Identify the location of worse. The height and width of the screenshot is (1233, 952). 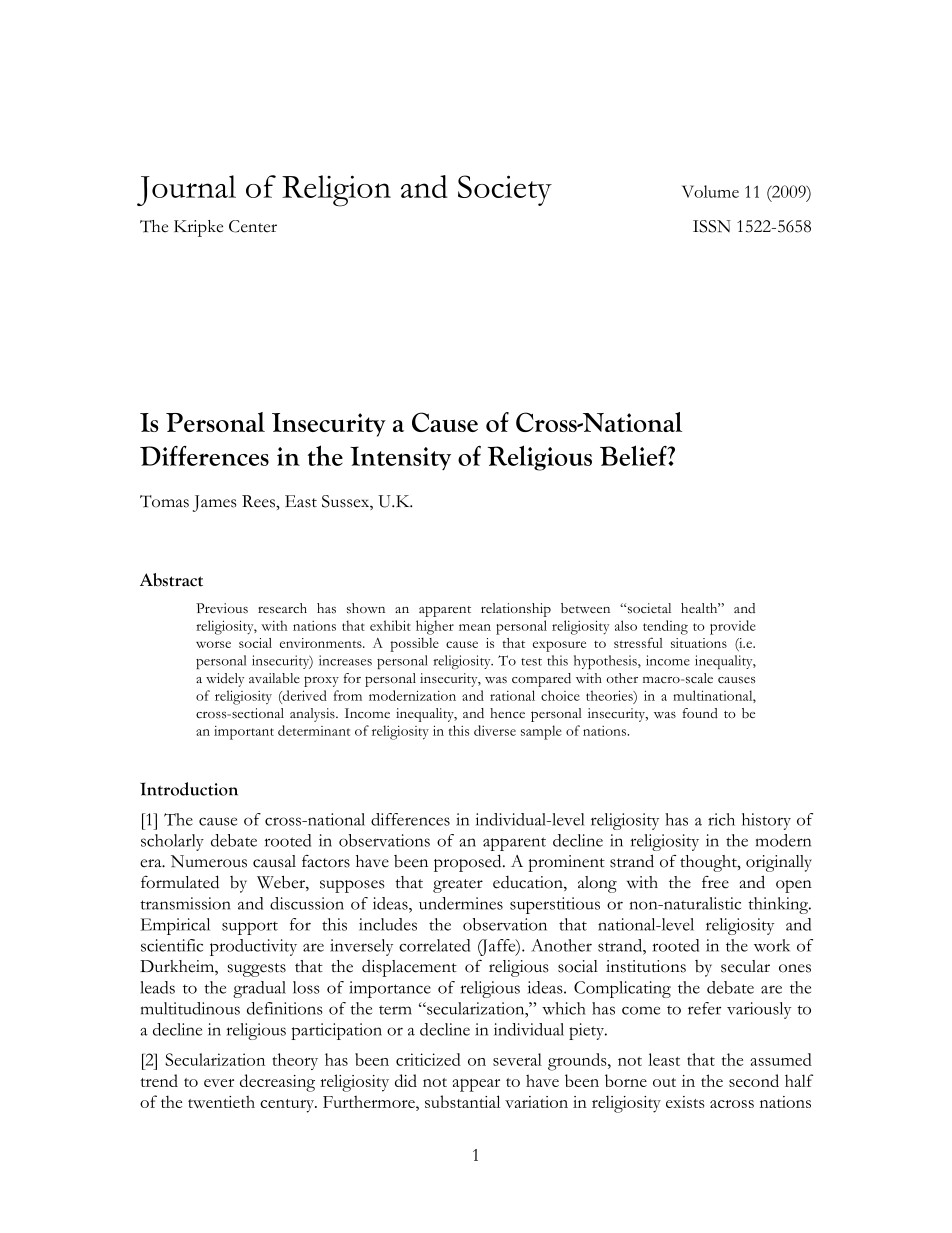
(213, 644).
